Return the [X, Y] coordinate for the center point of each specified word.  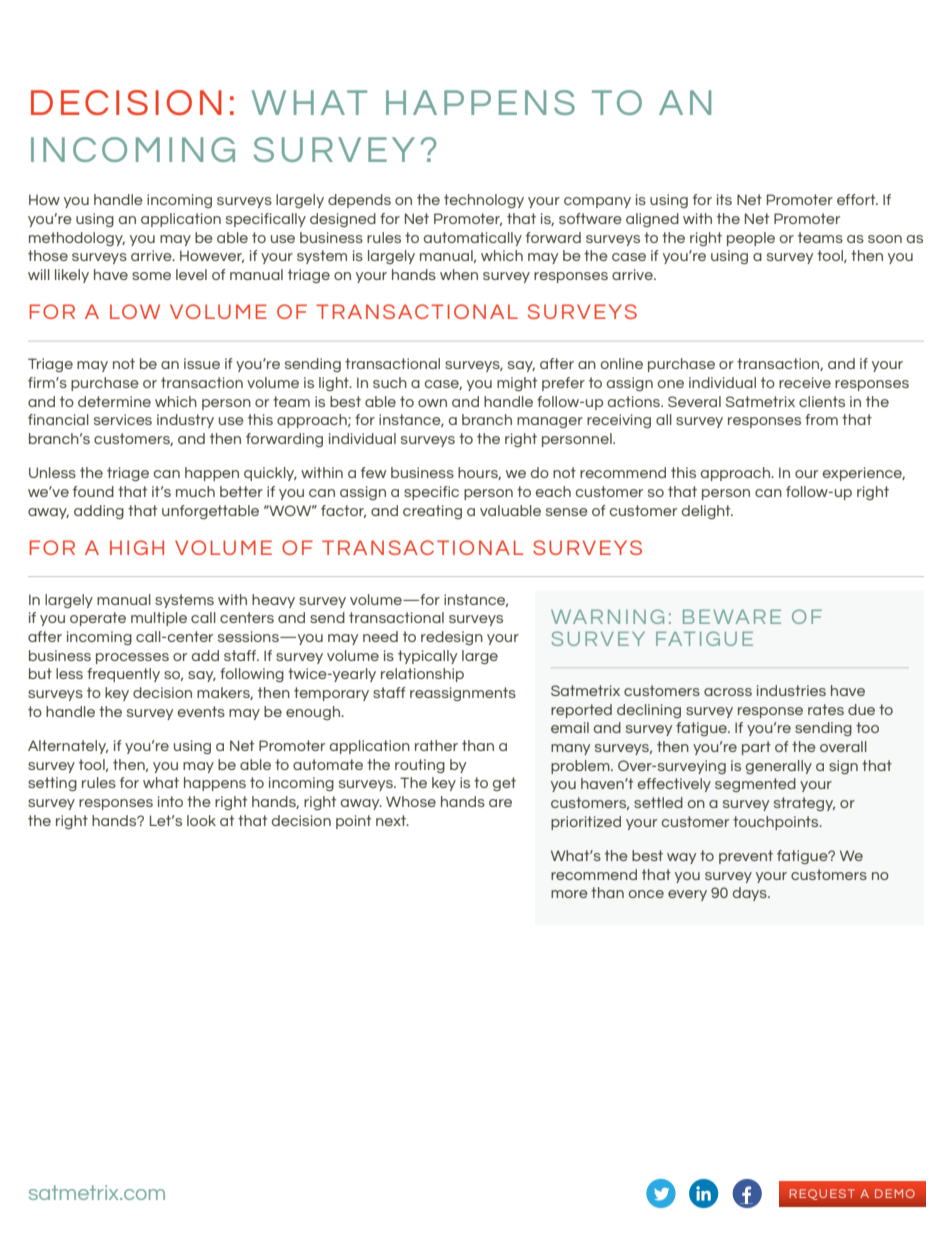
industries [791, 690]
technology [484, 201]
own [432, 403]
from [821, 419]
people [751, 239]
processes [132, 658]
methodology [77, 239]
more [569, 894]
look [201, 820]
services [123, 419]
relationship [422, 675]
